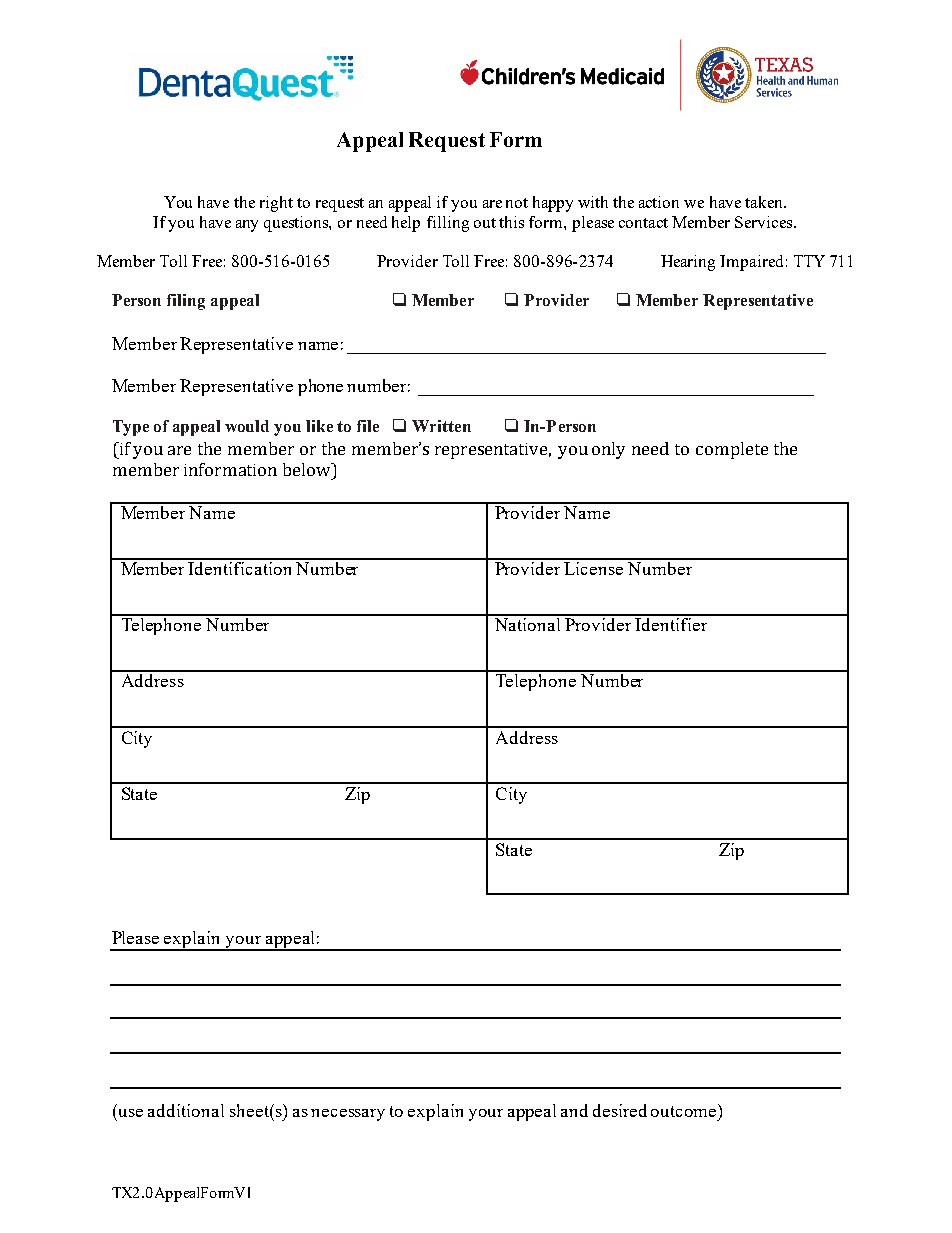 Image resolution: width=952 pixels, height=1233 pixels. What do you see at coordinates (131, 1113) in the screenshot?
I see `use` at bounding box center [131, 1113].
